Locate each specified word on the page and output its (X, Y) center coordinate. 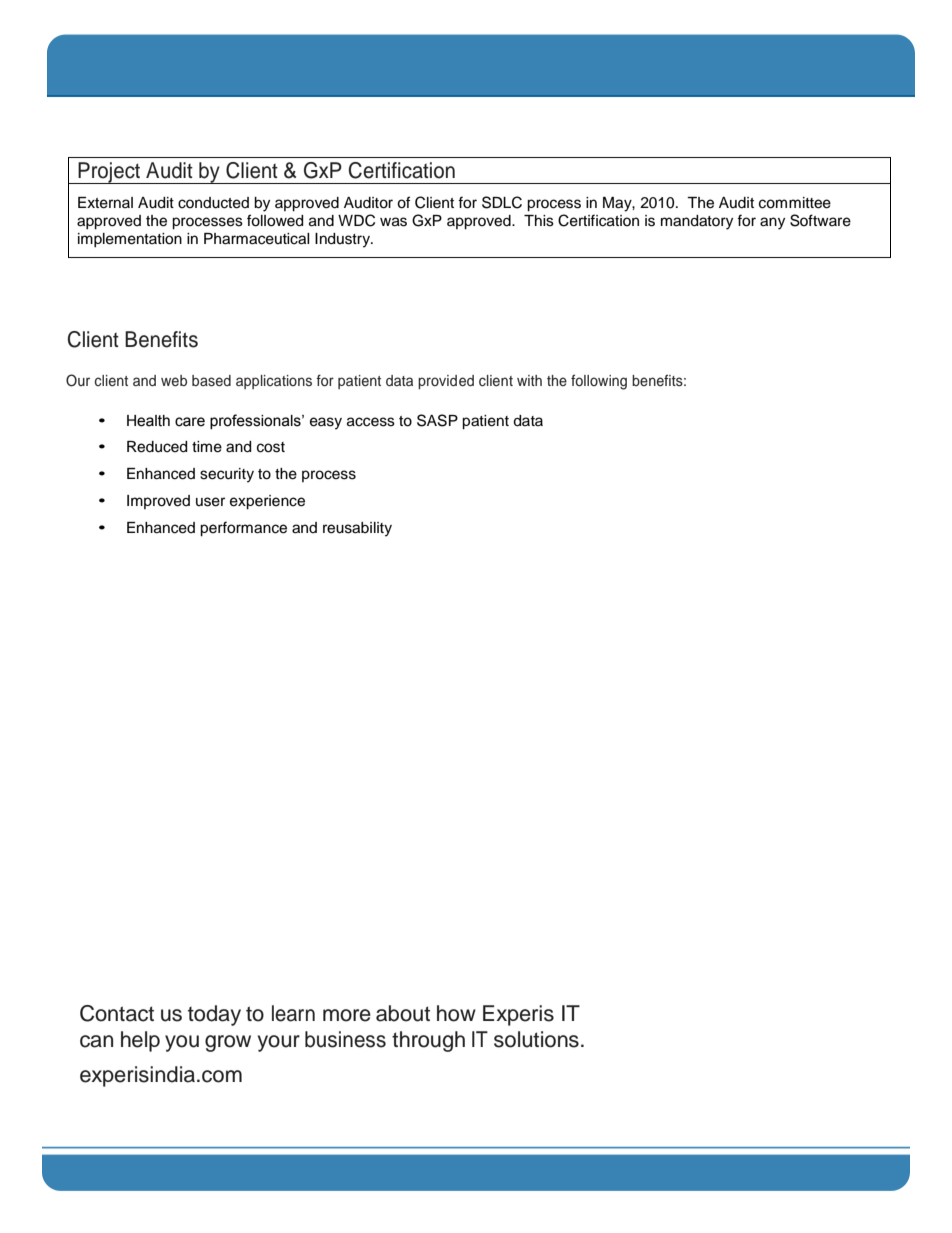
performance (243, 529)
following (599, 382)
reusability (357, 529)
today (214, 1015)
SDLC (502, 202)
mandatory (697, 222)
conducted (213, 203)
